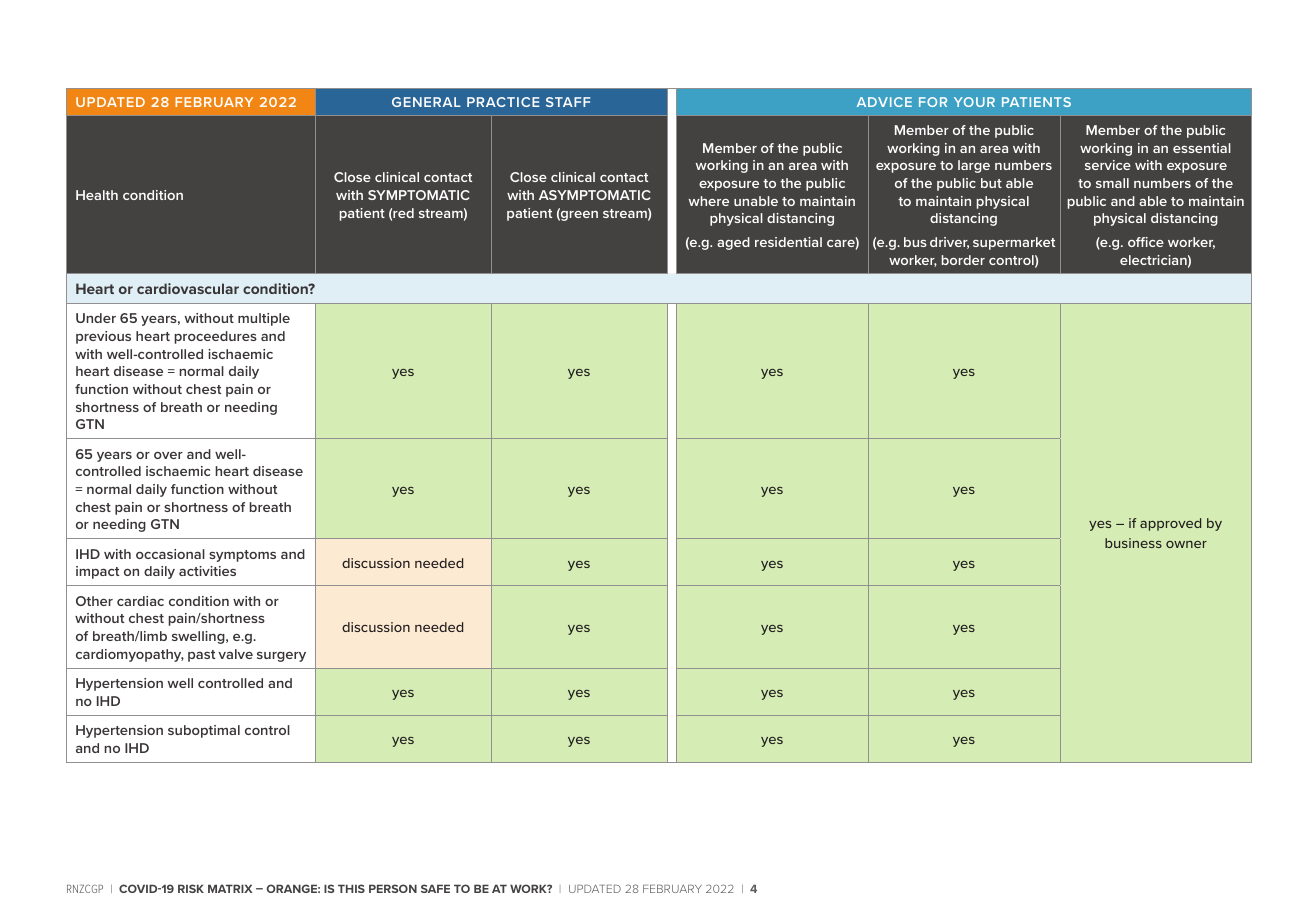  I want to click on over, so click(168, 455).
